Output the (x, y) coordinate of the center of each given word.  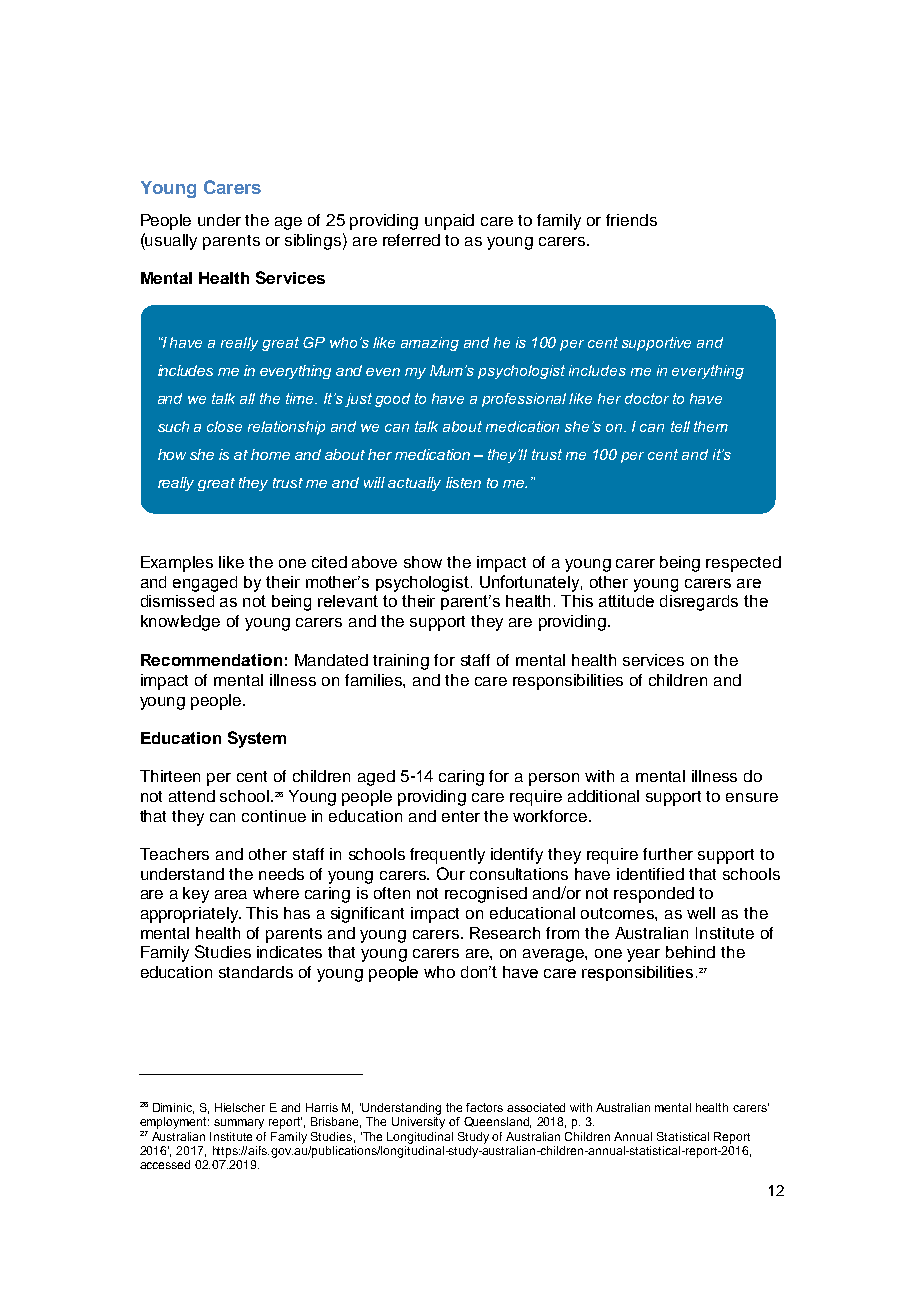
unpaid (449, 222)
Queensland (497, 1122)
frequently (447, 856)
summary (239, 1124)
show (423, 562)
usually (170, 241)
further (668, 854)
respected (743, 564)
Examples (177, 564)
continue (274, 816)
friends (631, 220)
